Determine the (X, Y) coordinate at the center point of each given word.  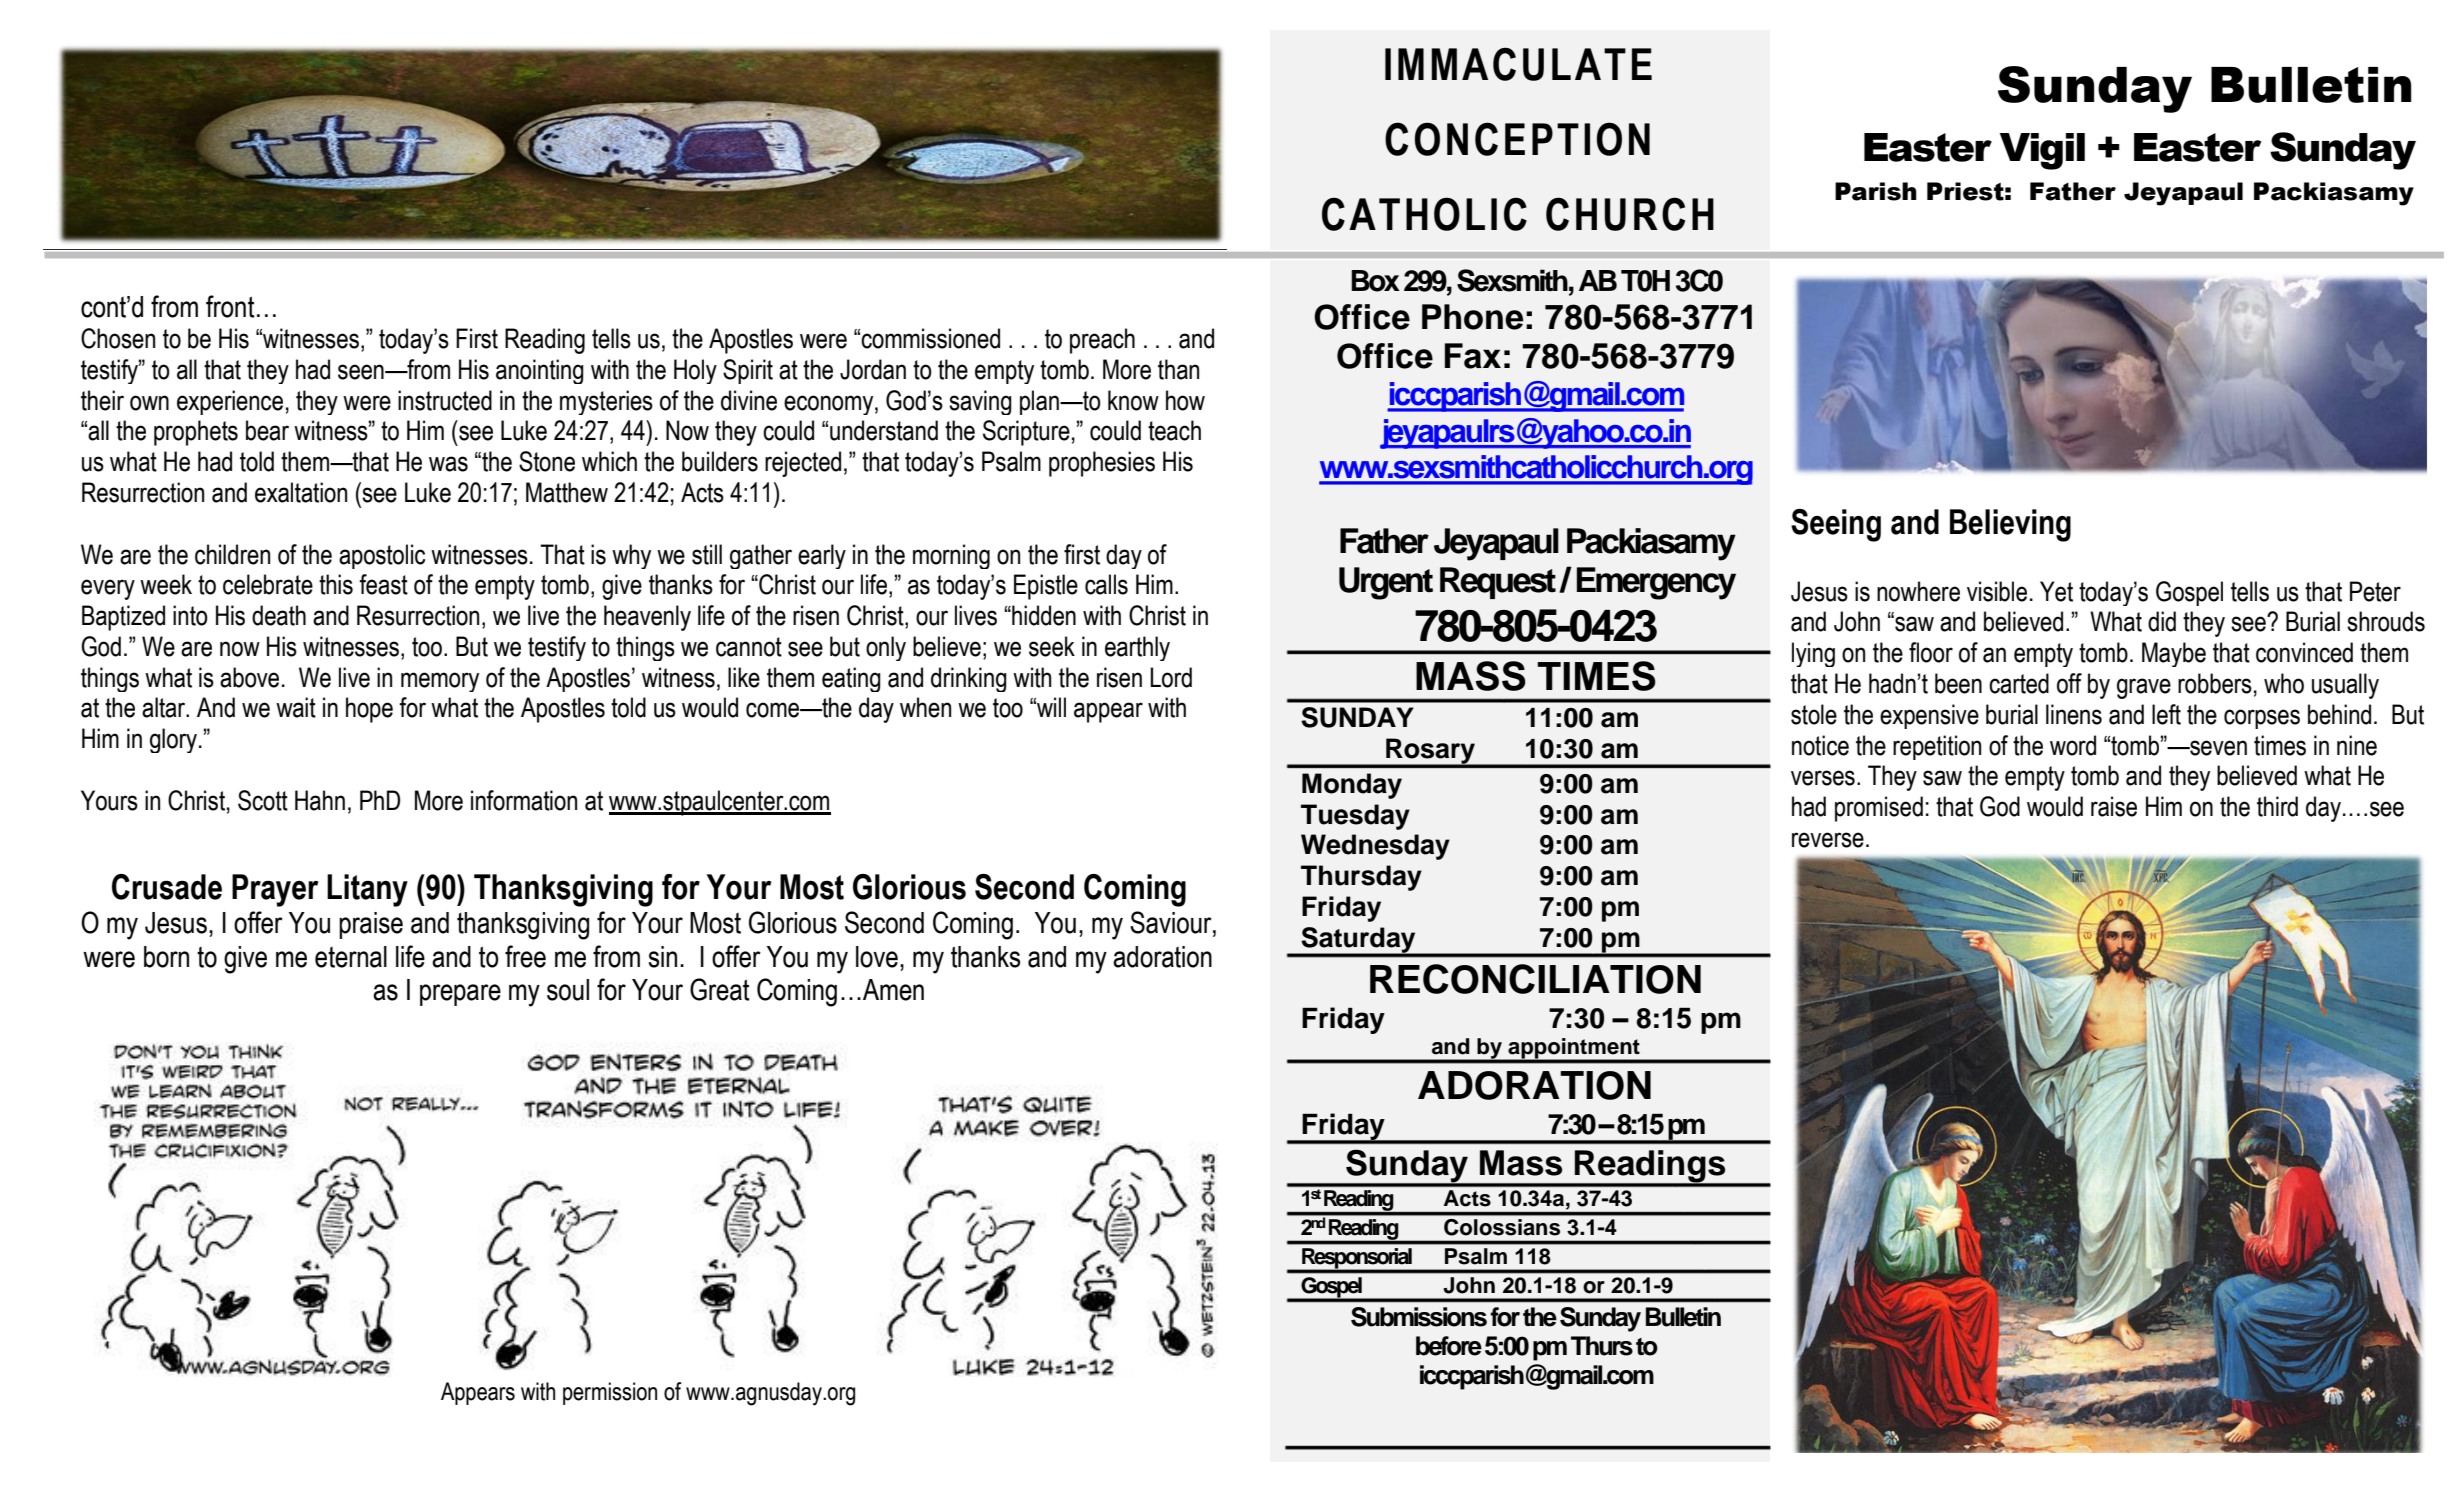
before (1449, 1346)
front (230, 306)
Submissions (1419, 1317)
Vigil (2042, 151)
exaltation (301, 492)
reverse (1828, 840)
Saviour (1172, 923)
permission (610, 1393)
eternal (351, 957)
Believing (2010, 525)
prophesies (1102, 464)
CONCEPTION (1517, 139)
